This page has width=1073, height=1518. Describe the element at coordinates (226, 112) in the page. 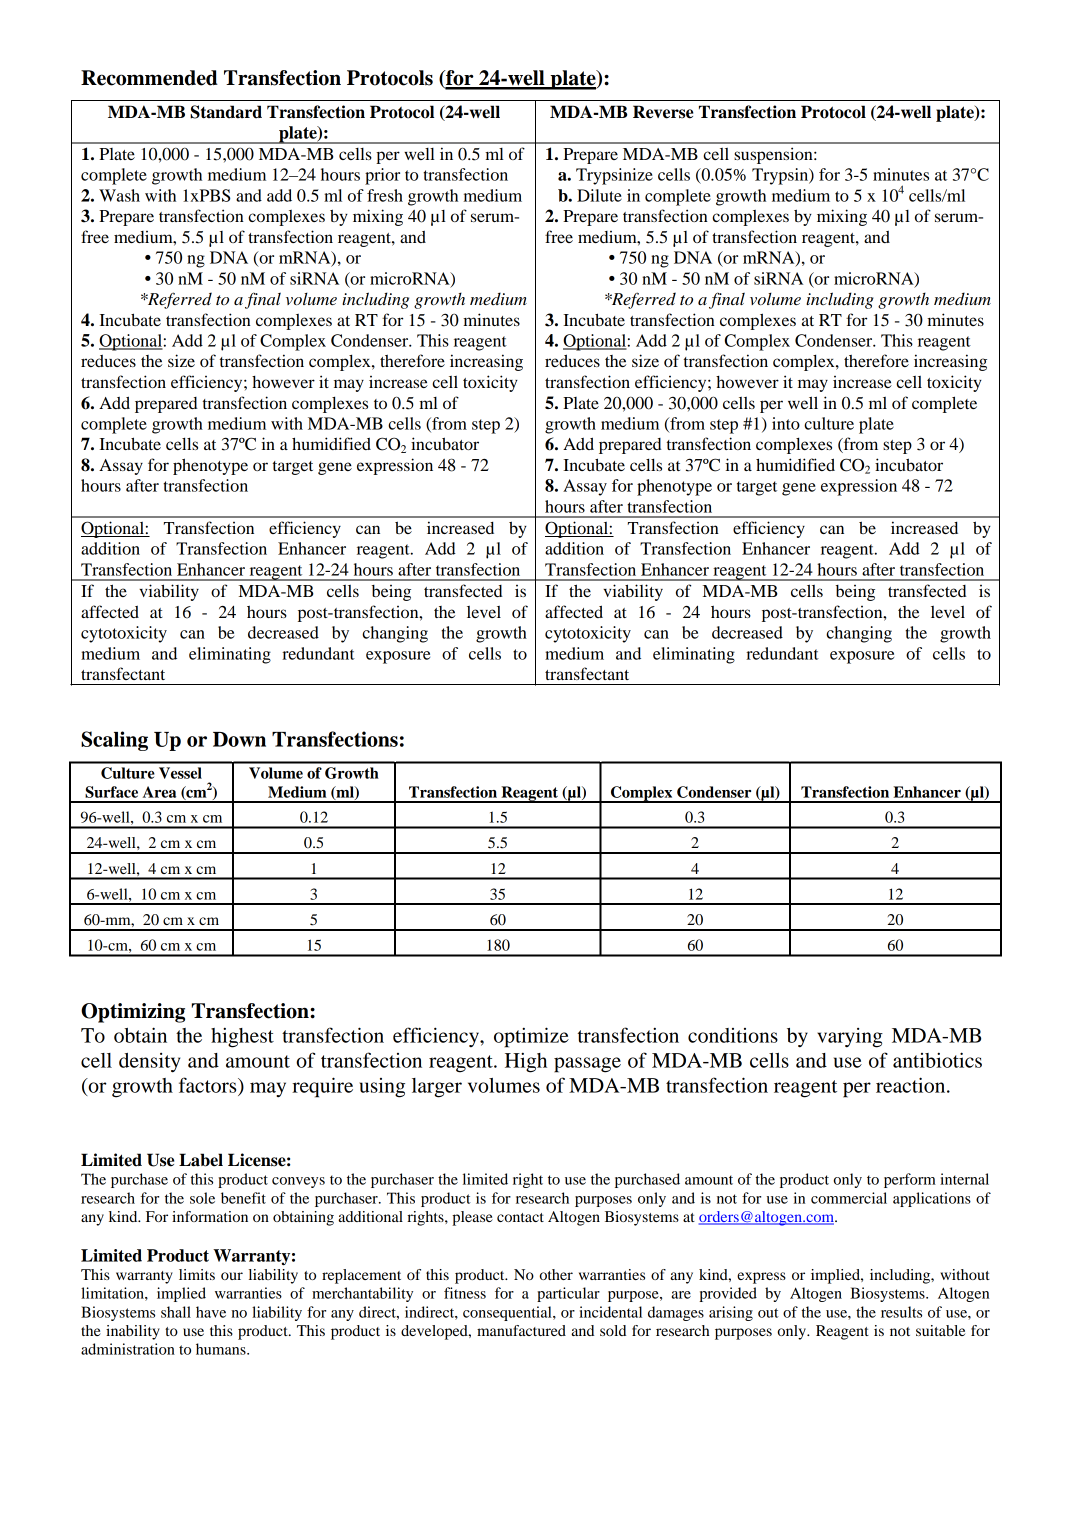

I see `Standard` at that location.
